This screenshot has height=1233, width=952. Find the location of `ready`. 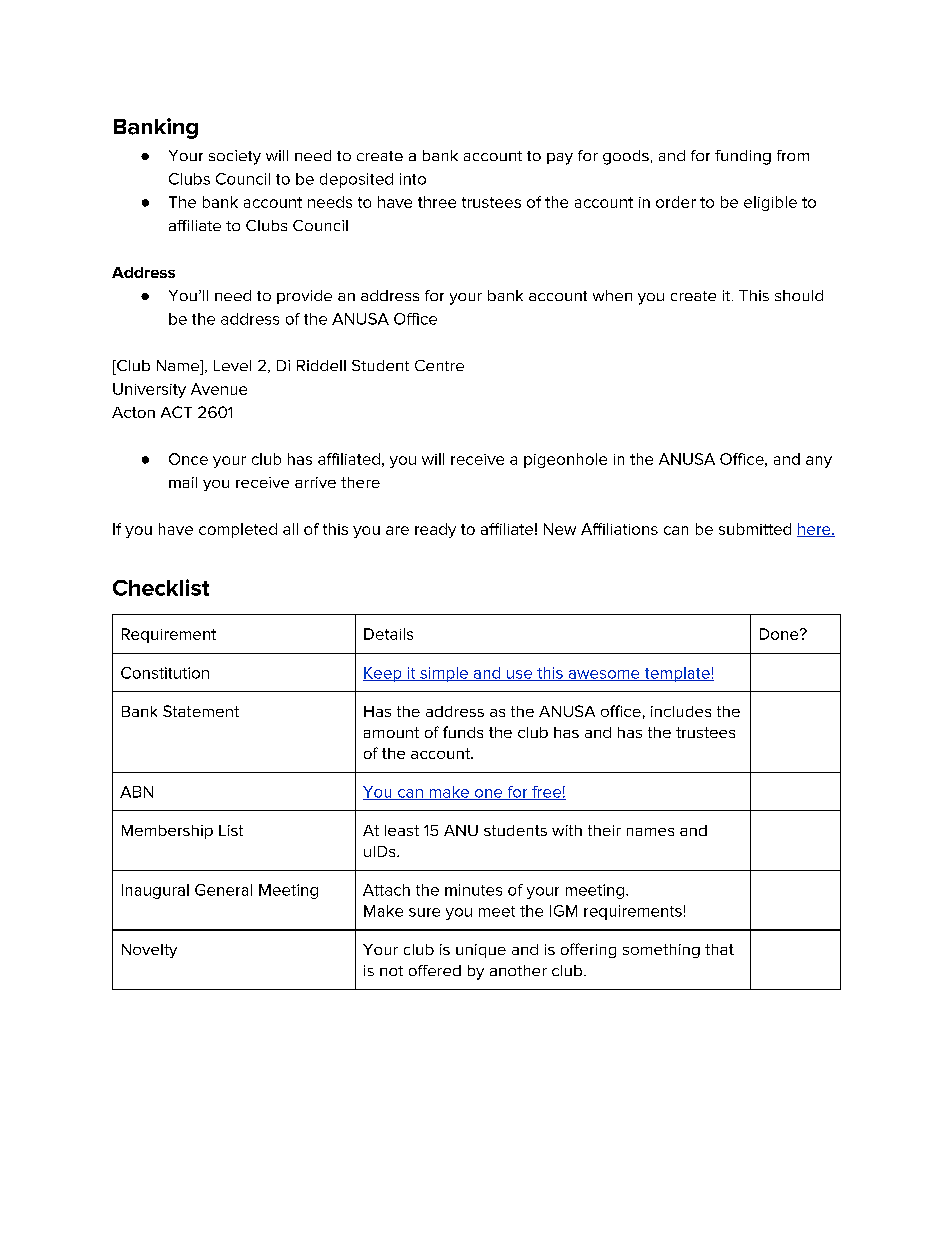

ready is located at coordinates (435, 530).
